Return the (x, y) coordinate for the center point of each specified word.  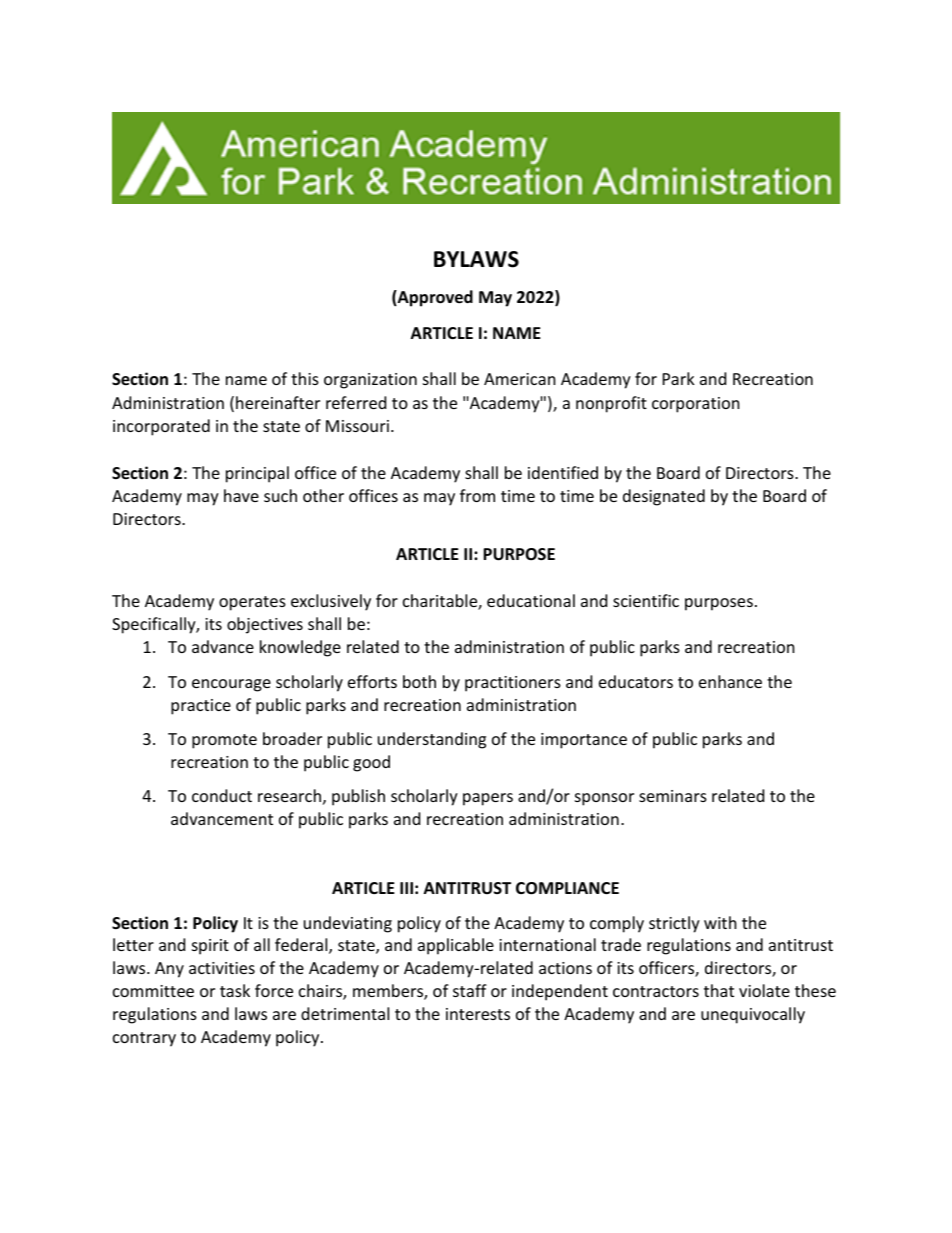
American (520, 379)
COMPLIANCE (567, 888)
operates (252, 603)
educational (531, 600)
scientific (646, 600)
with (720, 922)
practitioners (513, 684)
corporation (696, 405)
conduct (222, 795)
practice (201, 707)
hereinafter (278, 402)
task (235, 990)
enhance (730, 681)
